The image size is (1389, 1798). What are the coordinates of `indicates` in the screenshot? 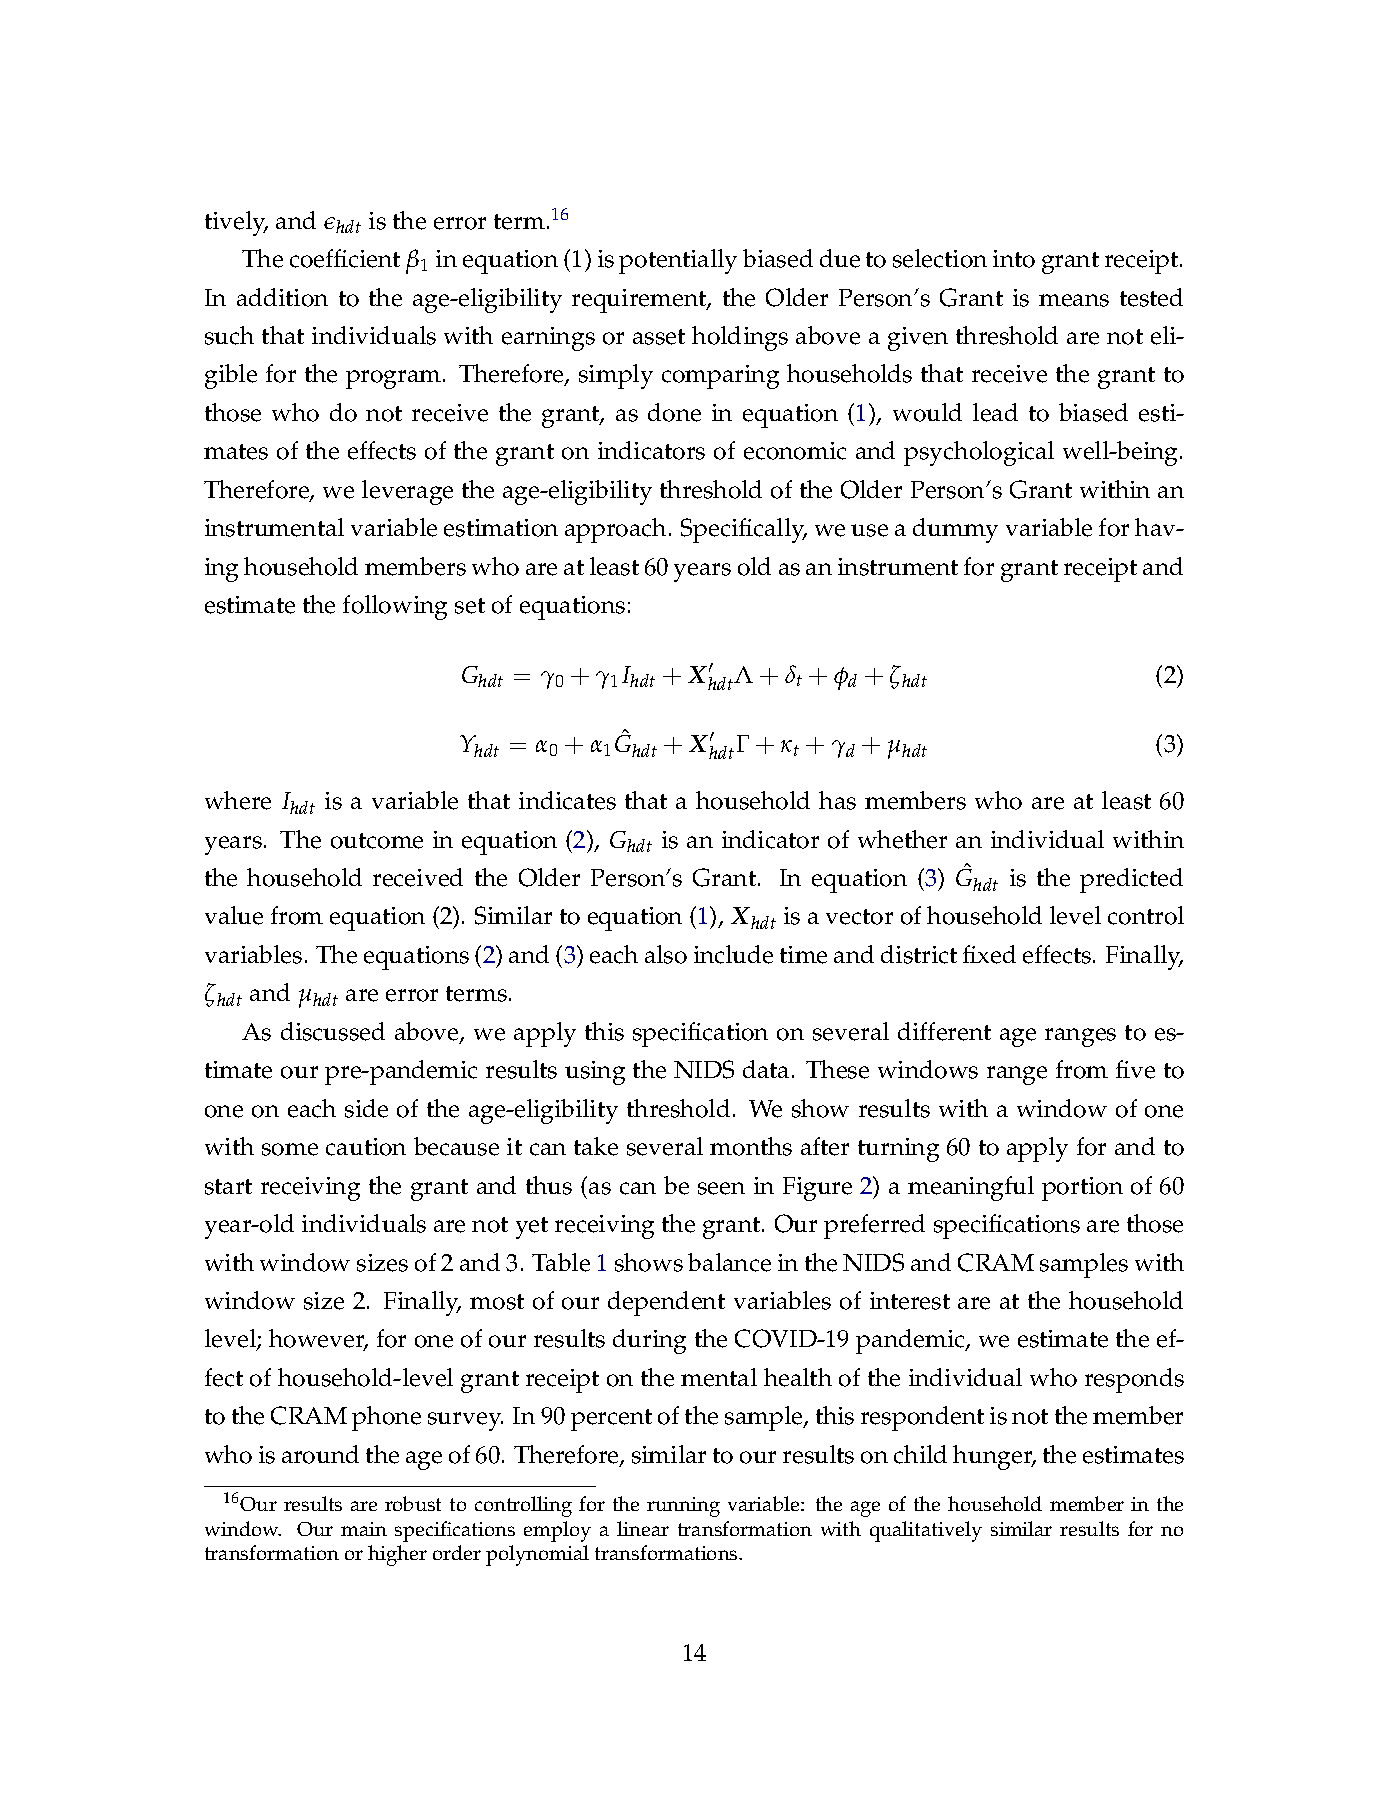 It's located at (567, 800).
